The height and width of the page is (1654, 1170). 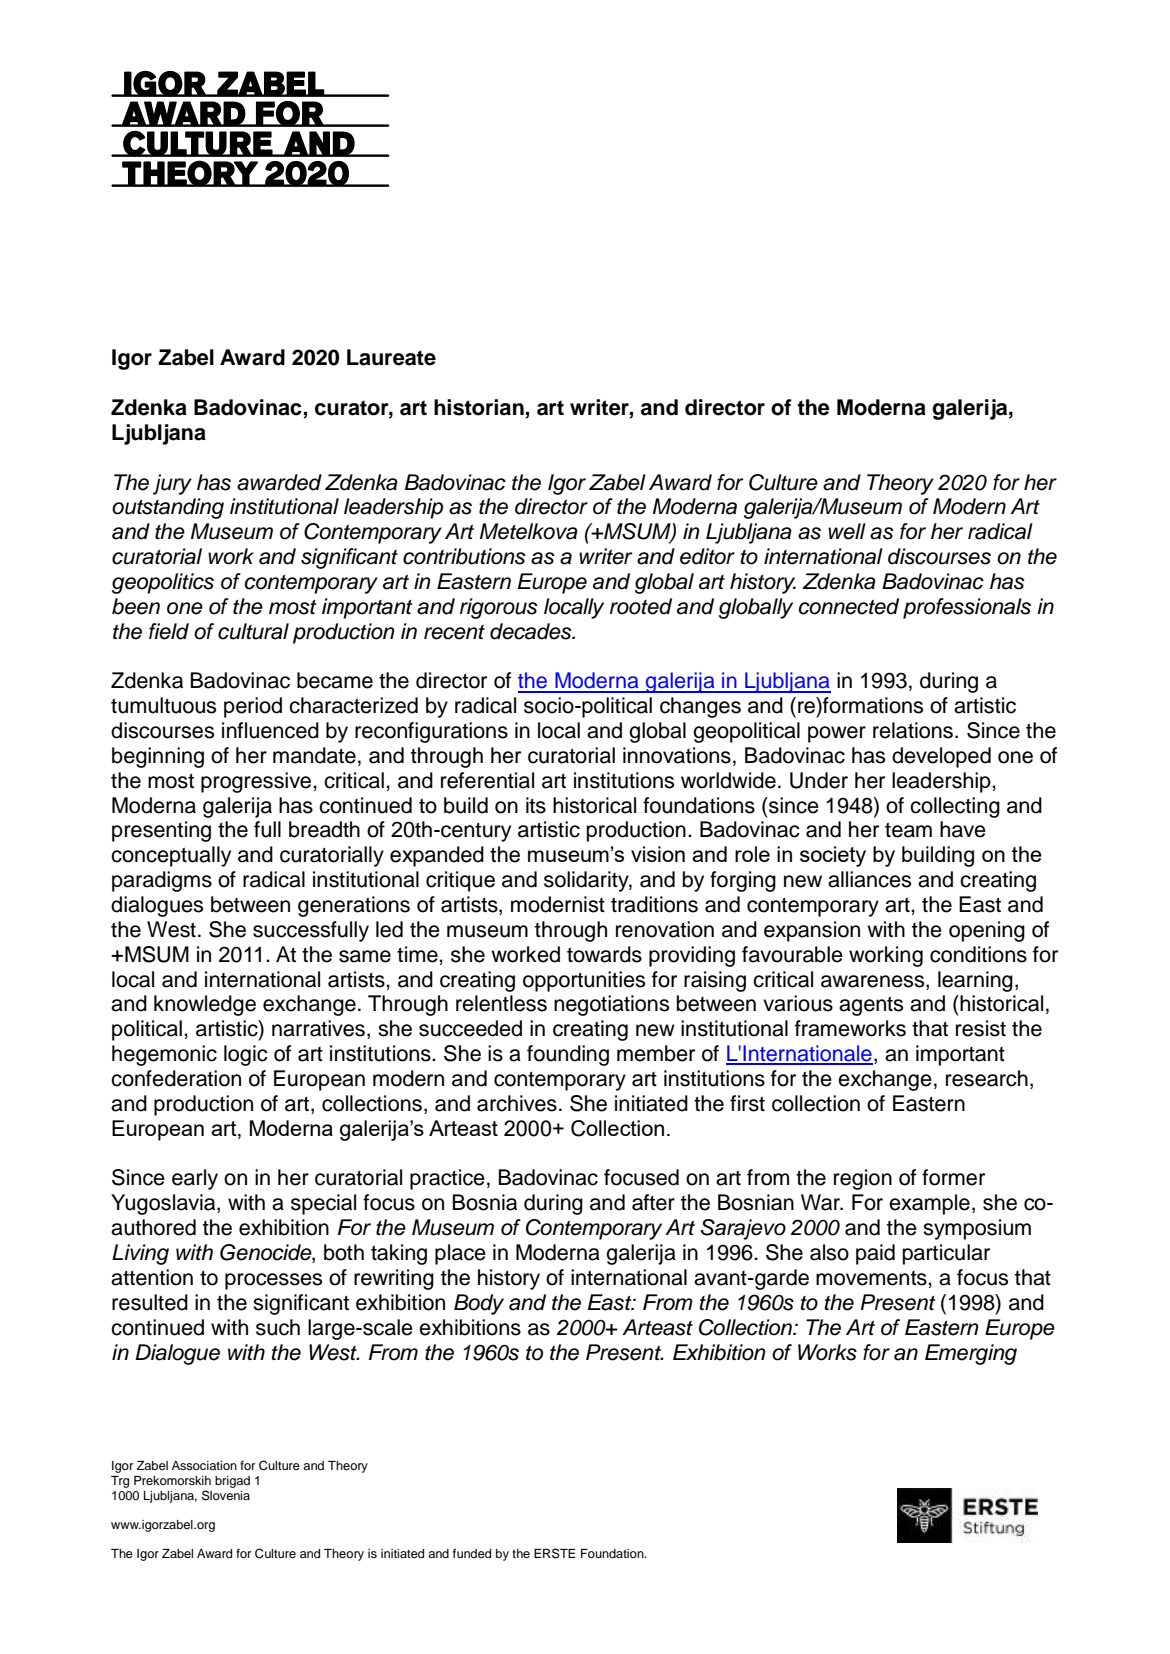 I want to click on agents, so click(x=871, y=1006).
